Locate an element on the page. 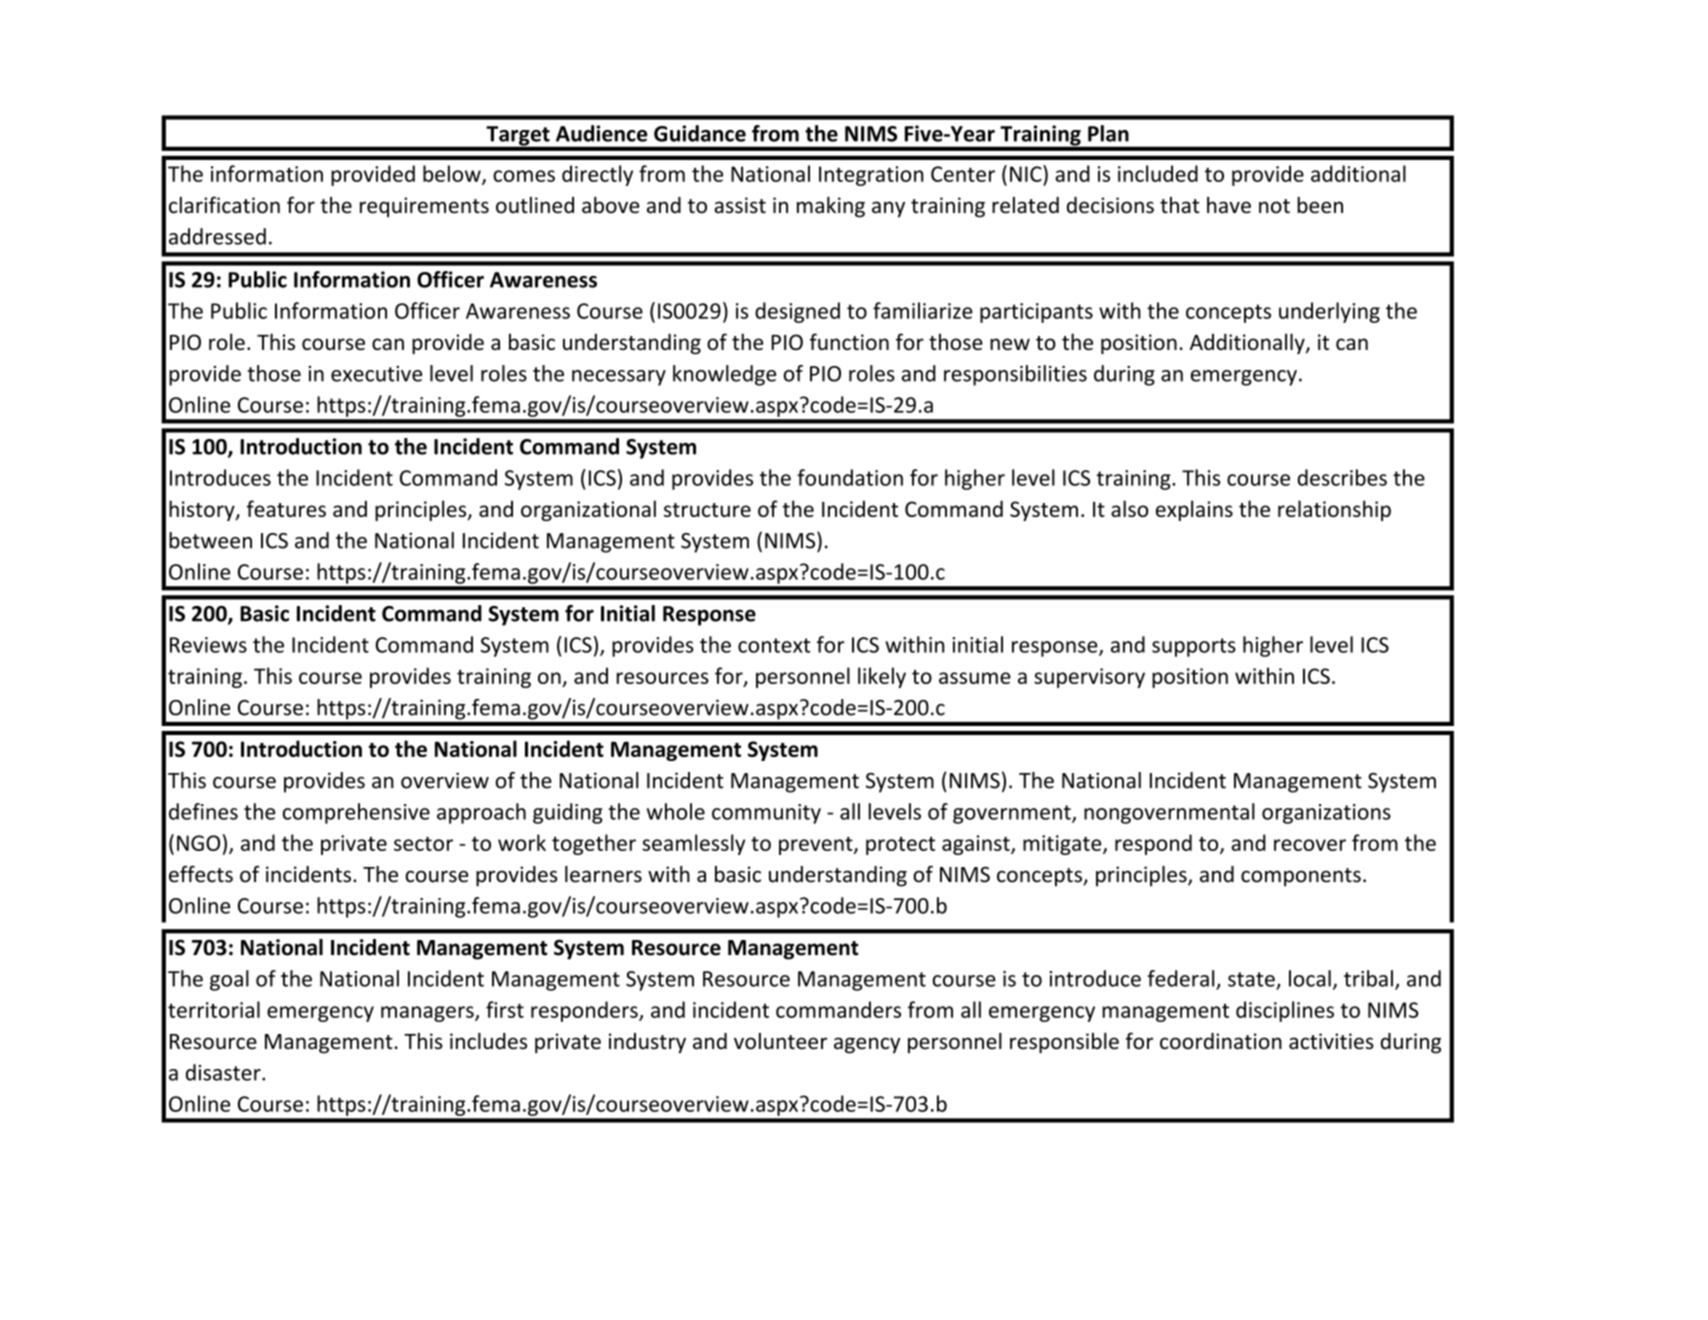  organizations is located at coordinates (1326, 814).
